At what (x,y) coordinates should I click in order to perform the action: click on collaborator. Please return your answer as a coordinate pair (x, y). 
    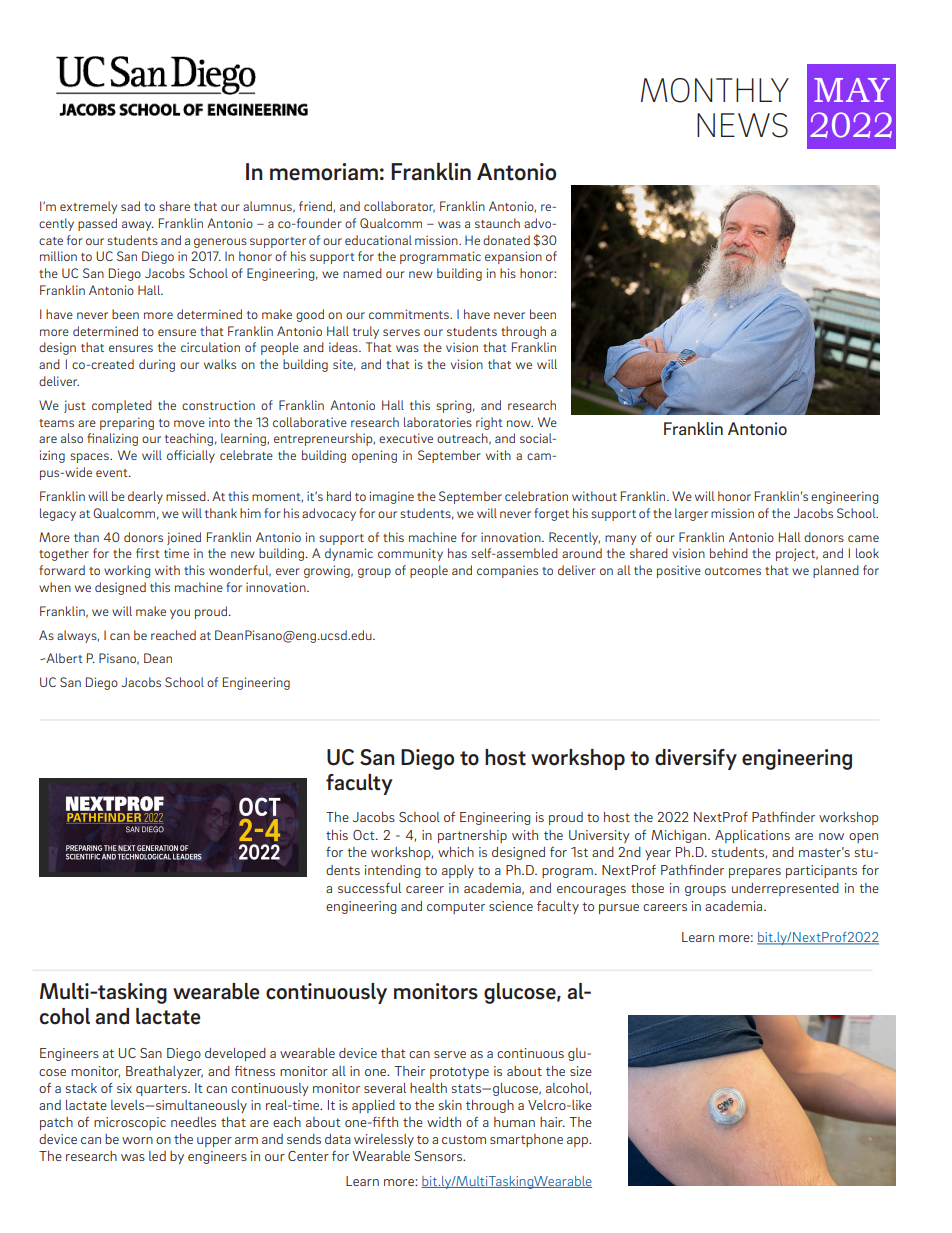
    Looking at the image, I should click on (399, 207).
